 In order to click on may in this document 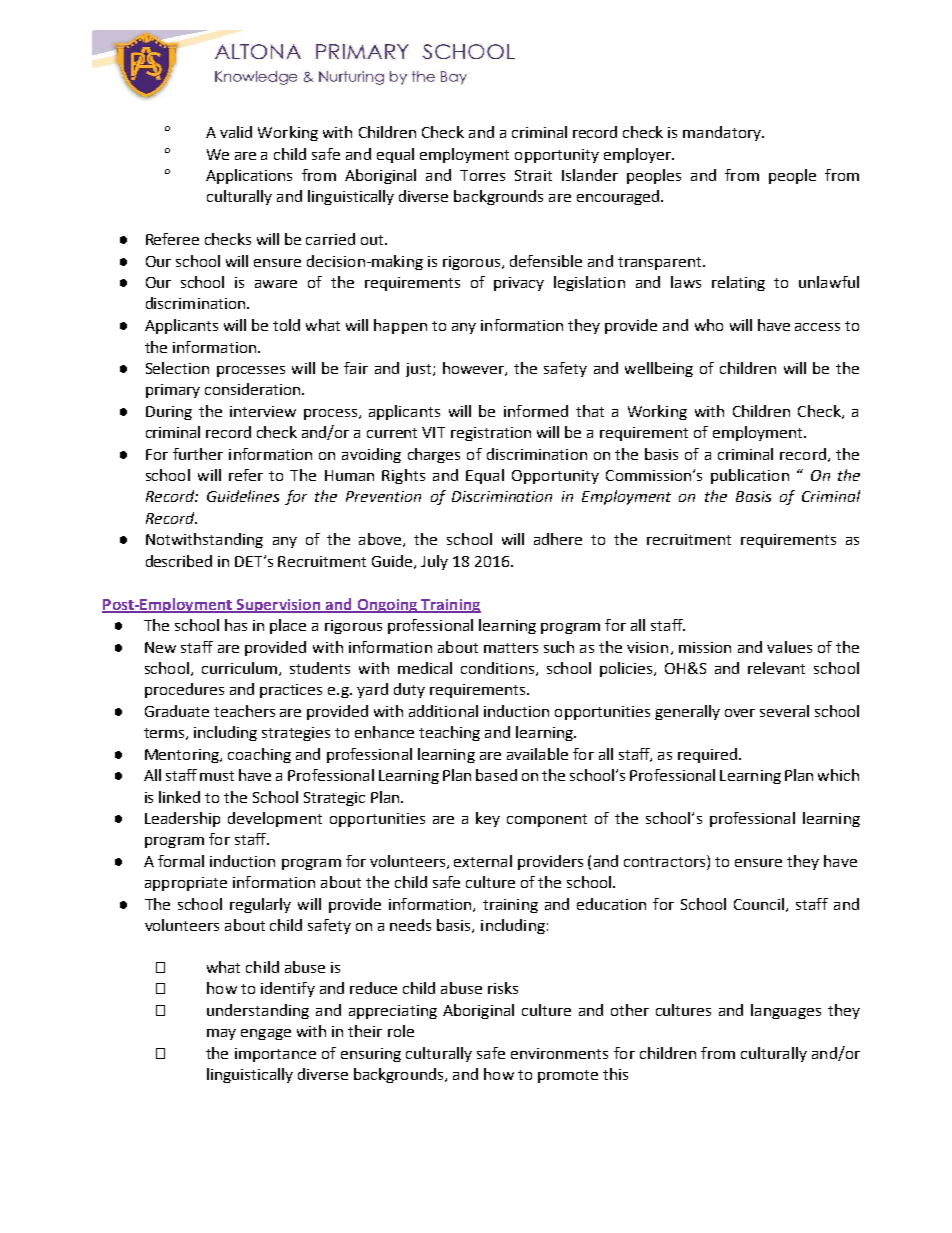, I will do `click(221, 1034)`.
